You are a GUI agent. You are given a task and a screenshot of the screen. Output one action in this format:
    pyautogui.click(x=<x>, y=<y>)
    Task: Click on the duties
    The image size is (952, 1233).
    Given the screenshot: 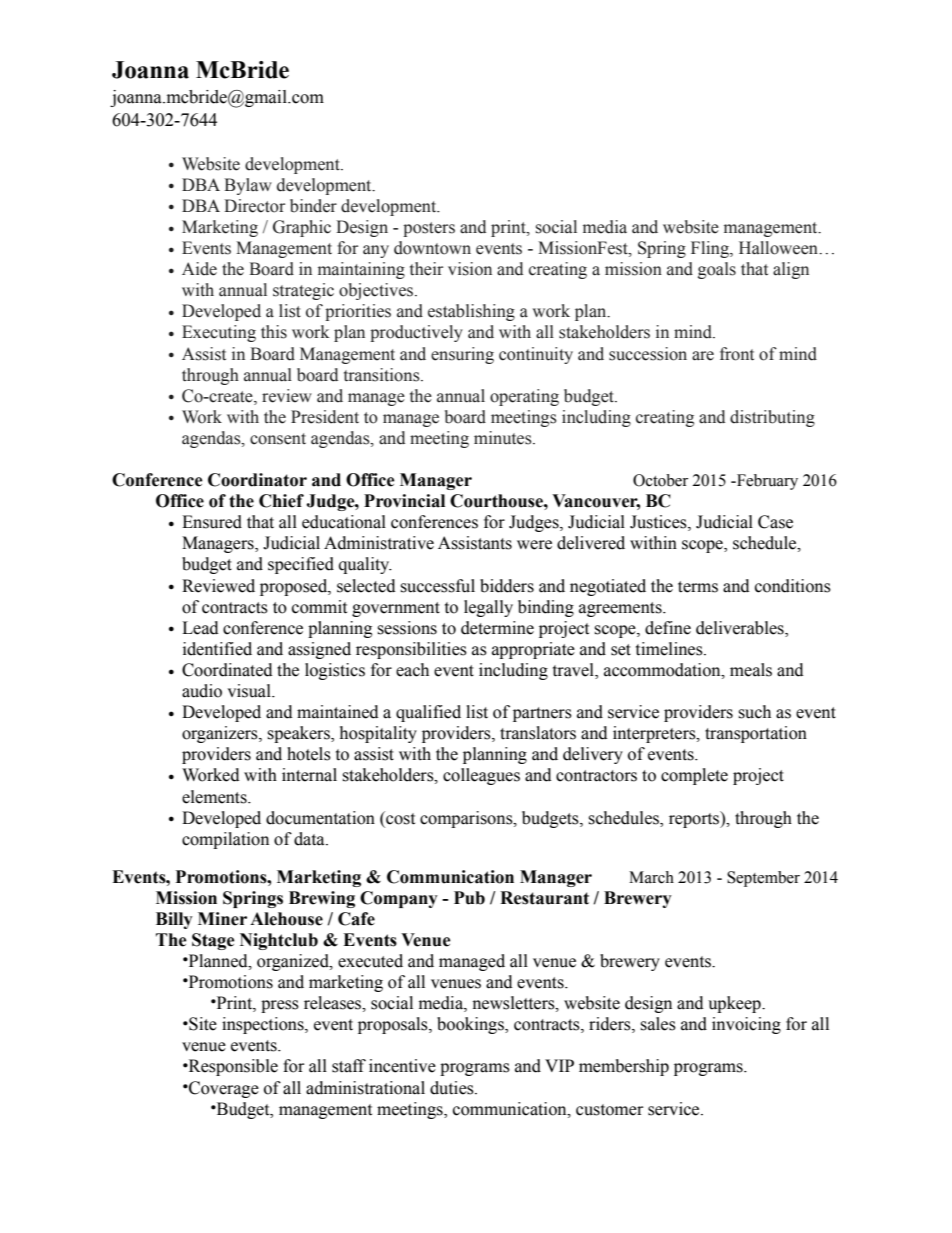 What is the action you would take?
    pyautogui.click(x=453, y=1088)
